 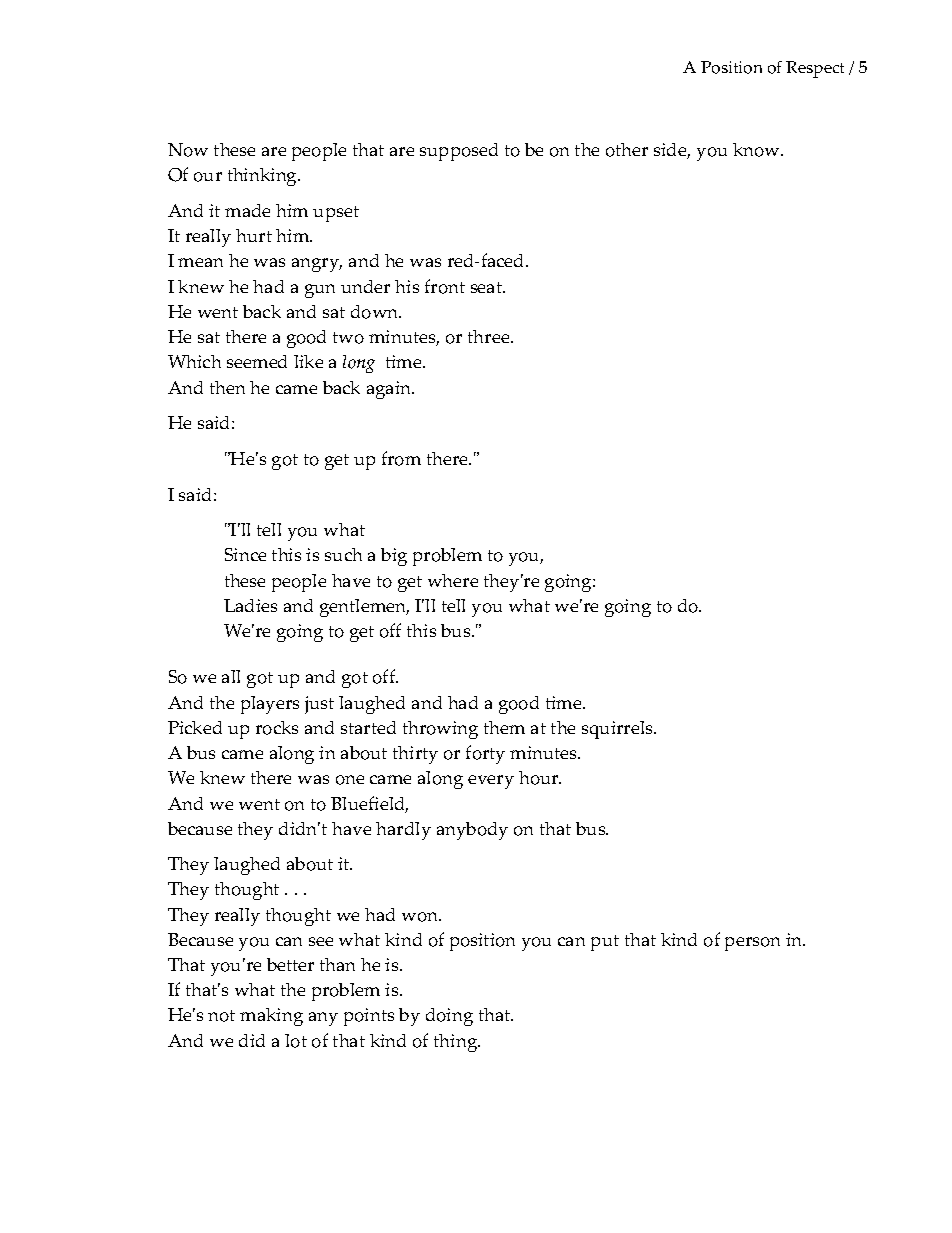 What do you see at coordinates (453, 580) in the page?
I see `where` at bounding box center [453, 580].
